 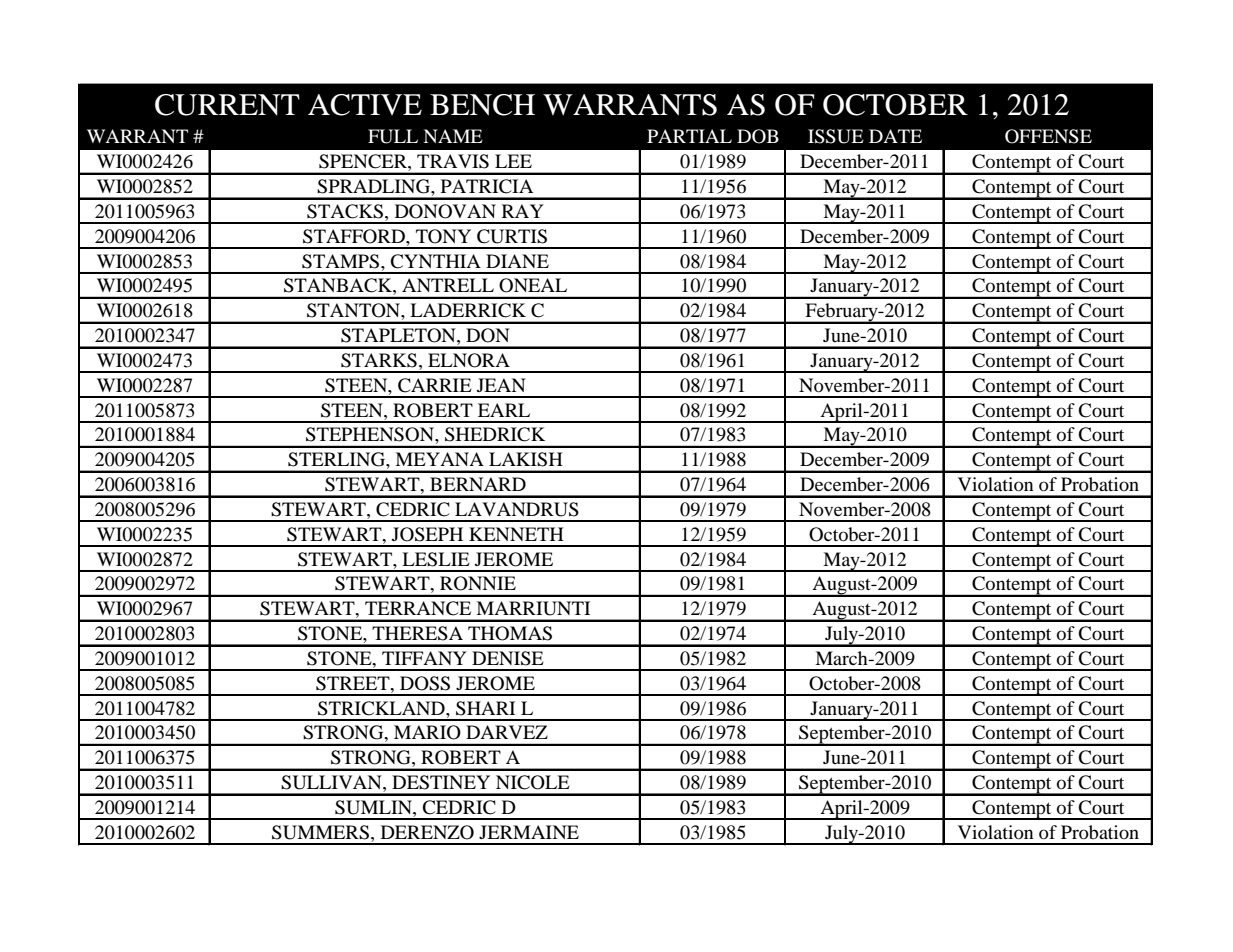 What do you see at coordinates (417, 633) in the screenshot?
I see `THERESA` at bounding box center [417, 633].
